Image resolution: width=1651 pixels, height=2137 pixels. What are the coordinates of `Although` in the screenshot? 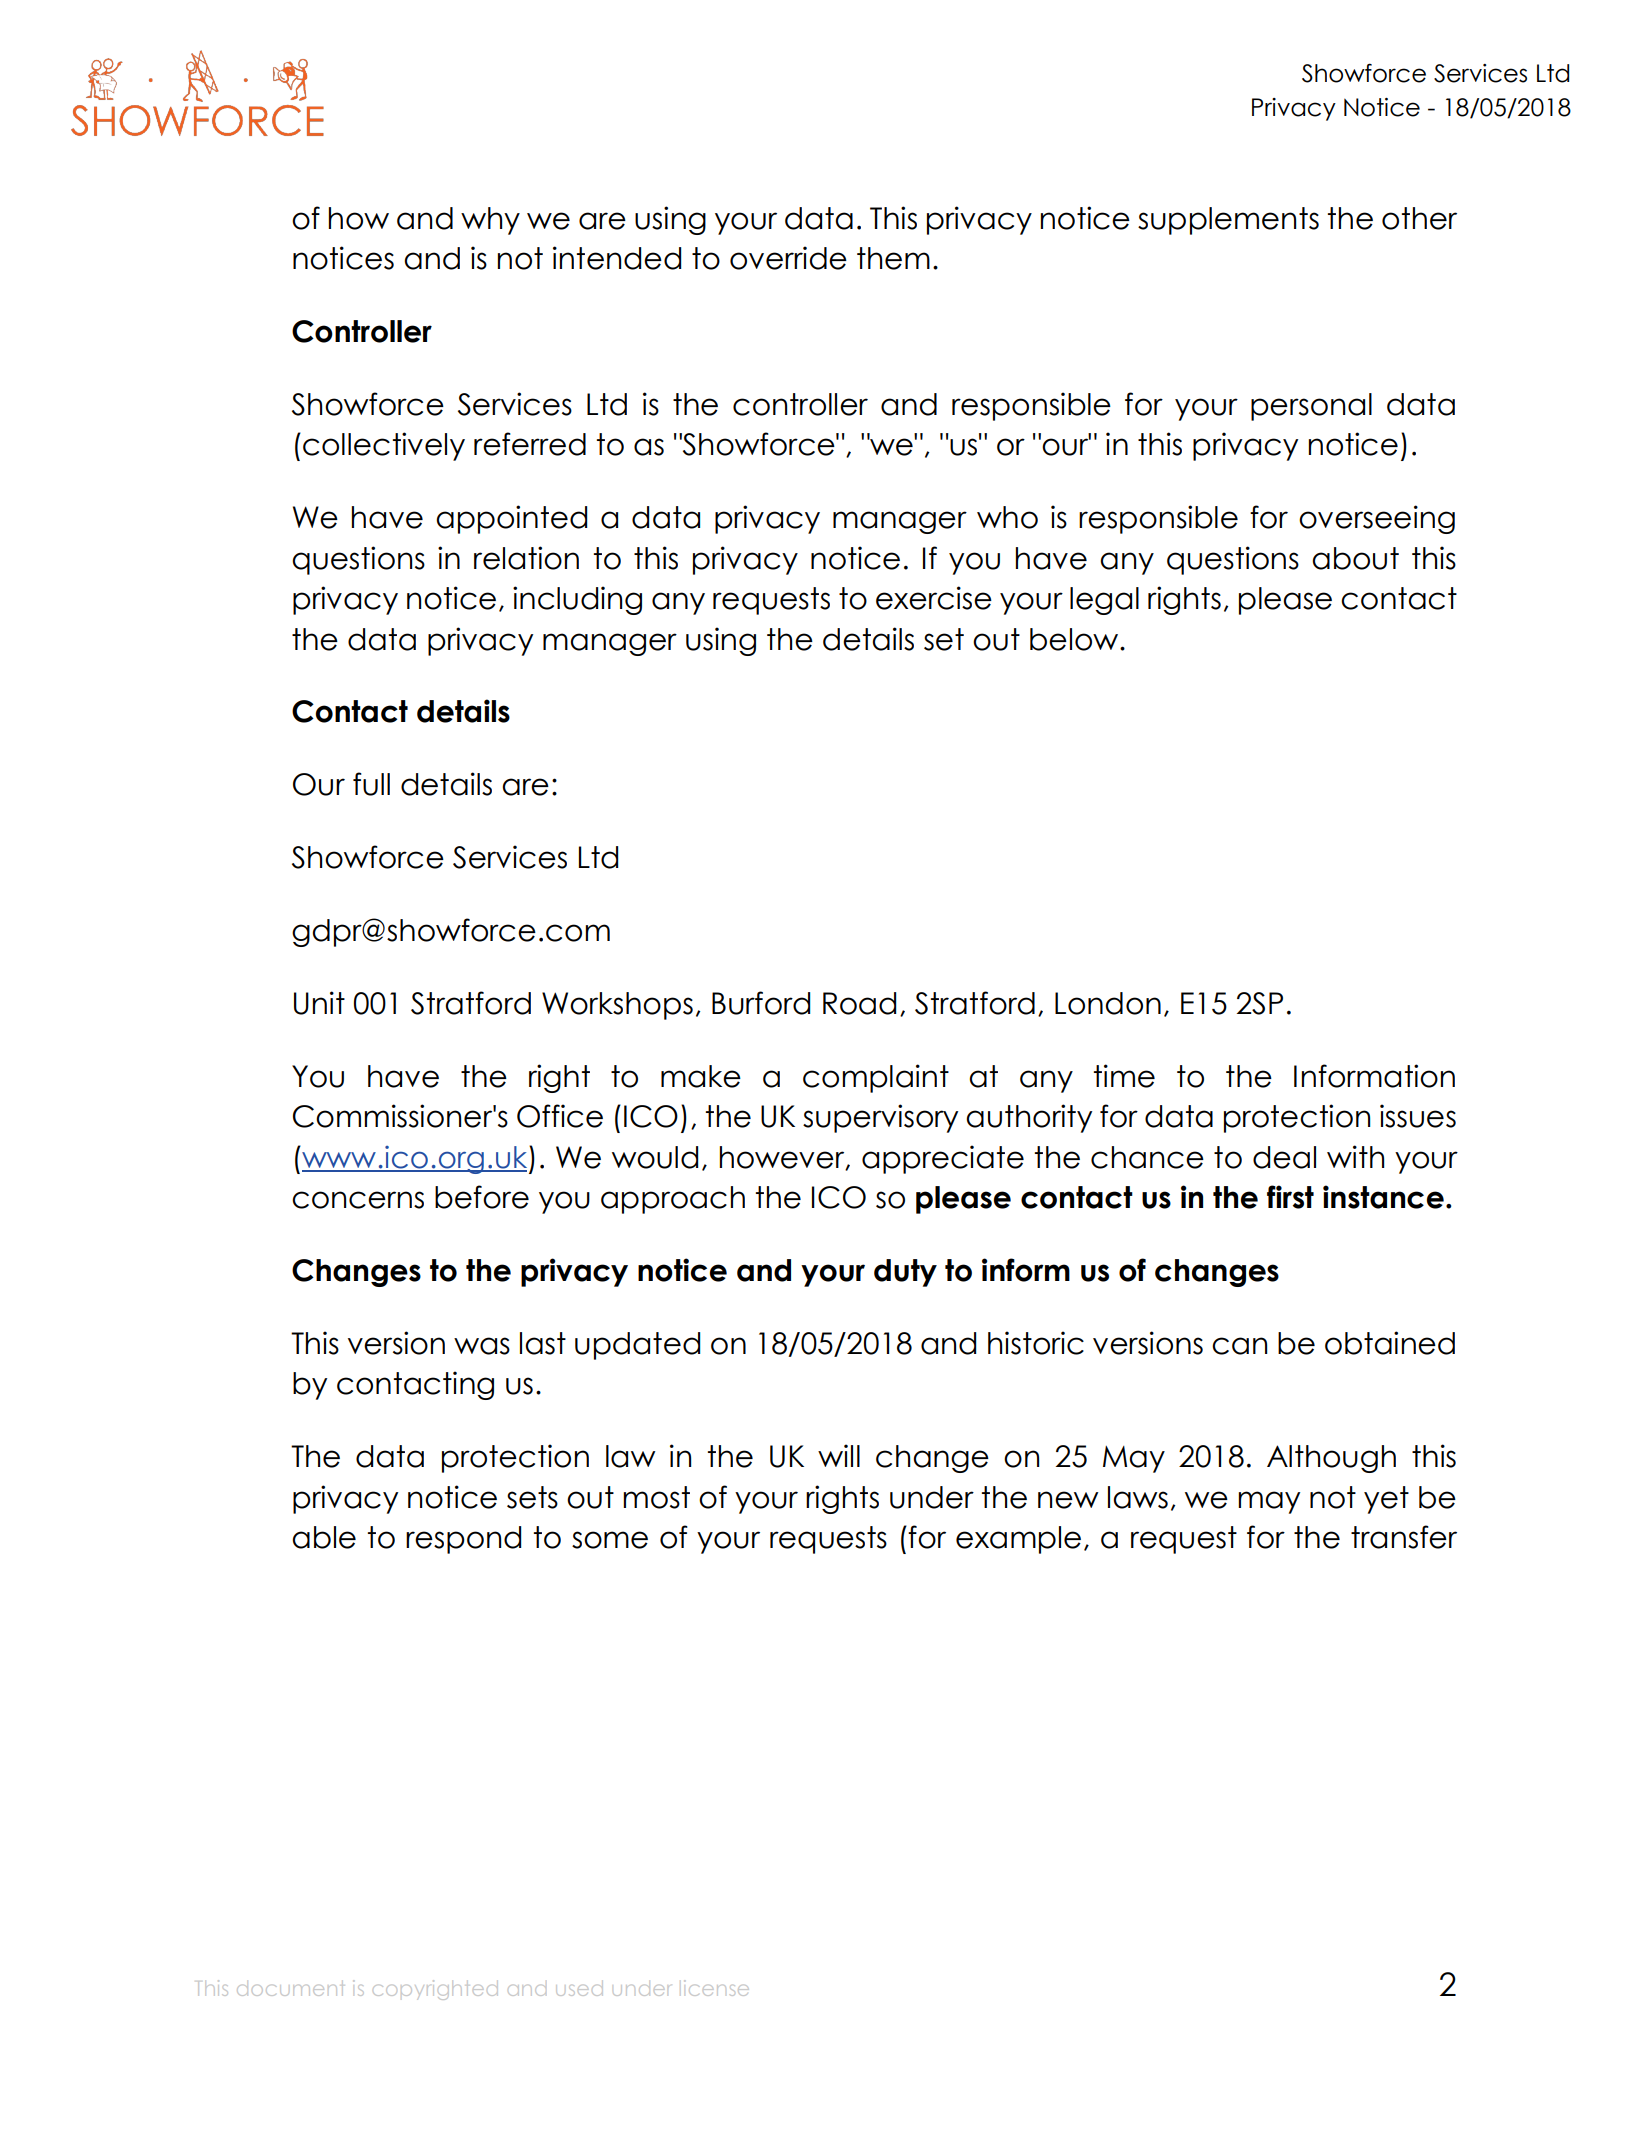 It's located at (1331, 1459).
